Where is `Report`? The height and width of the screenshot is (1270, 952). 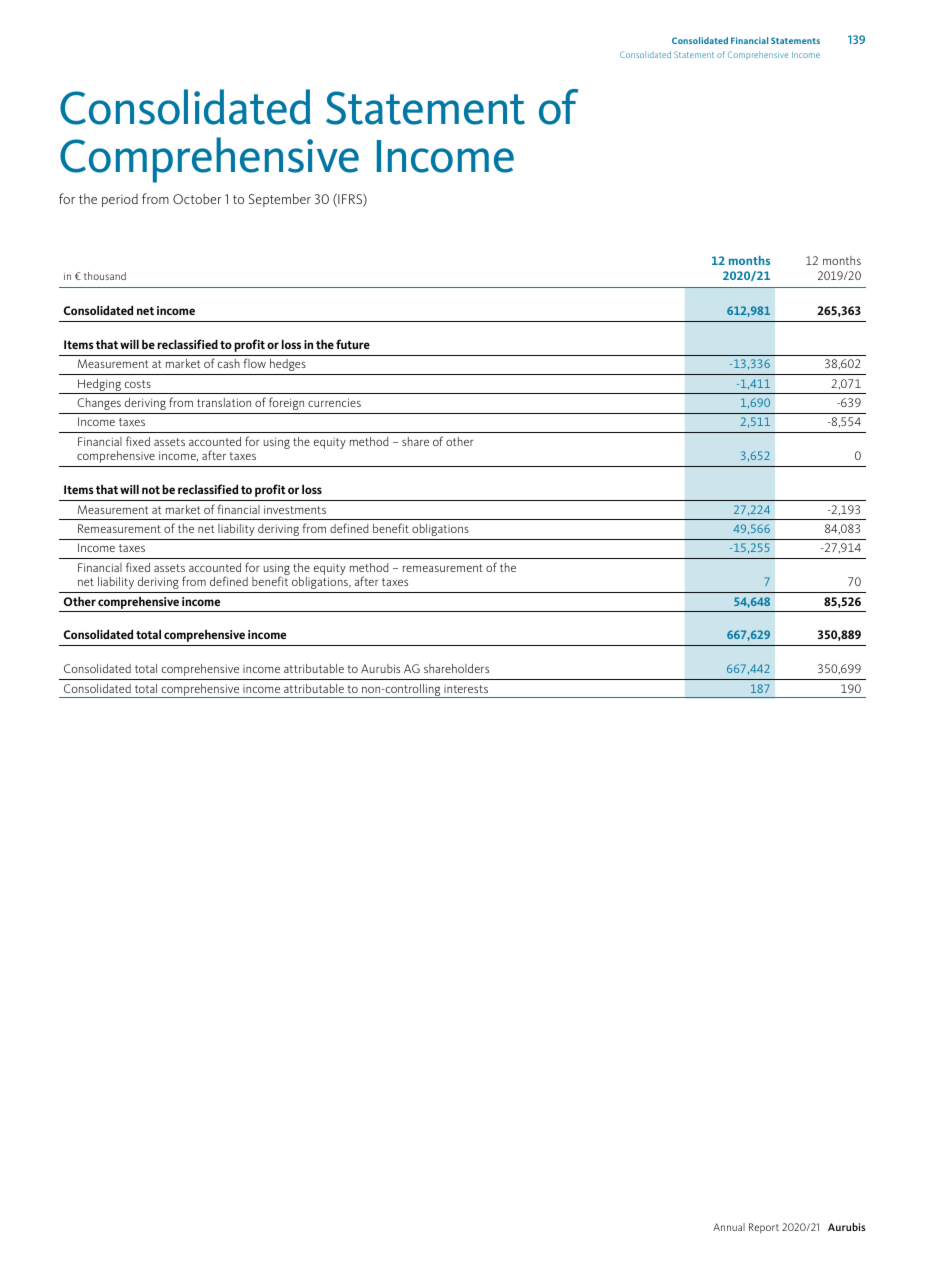
Report is located at coordinates (764, 1228).
